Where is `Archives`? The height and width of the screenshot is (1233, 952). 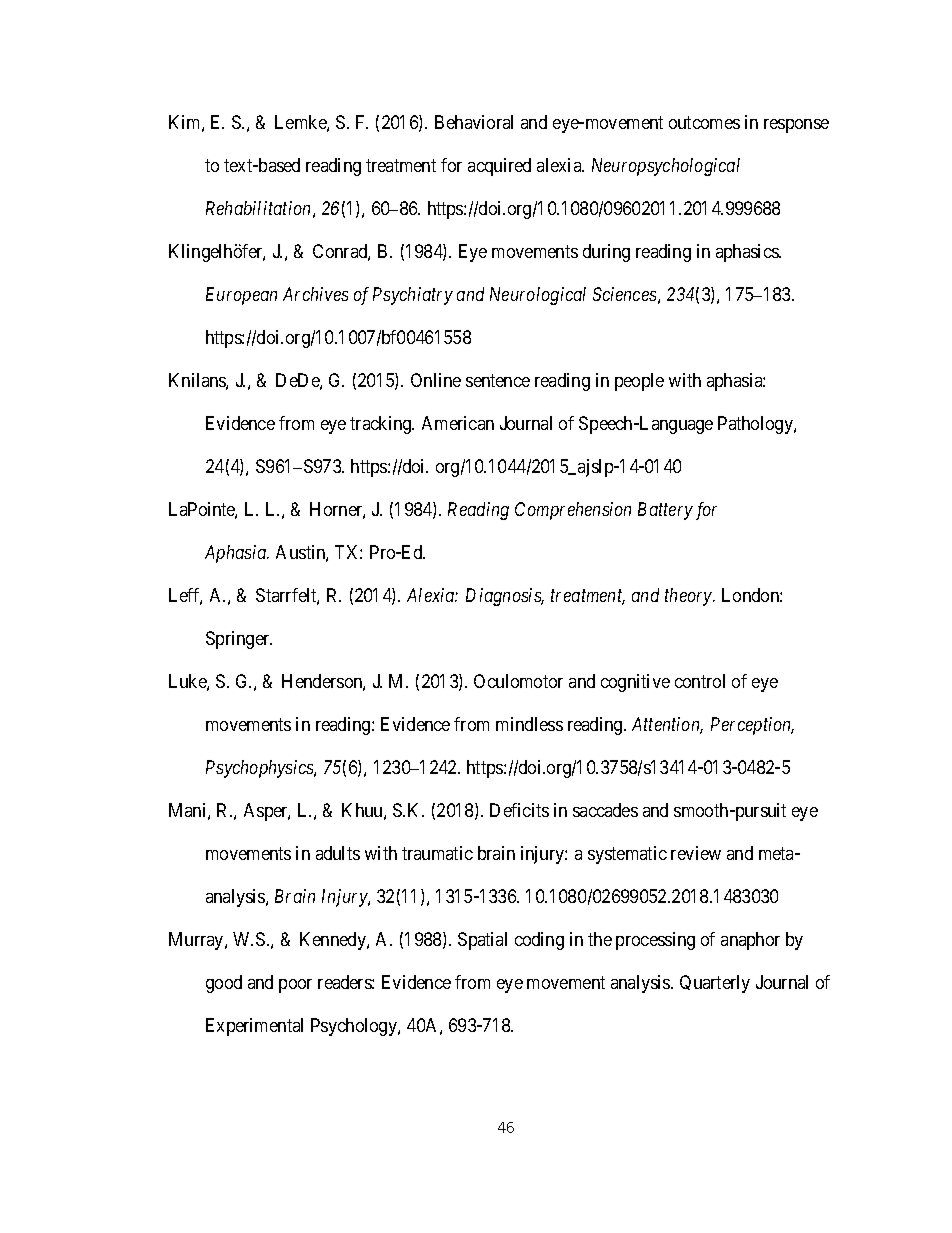
Archives is located at coordinates (315, 294).
